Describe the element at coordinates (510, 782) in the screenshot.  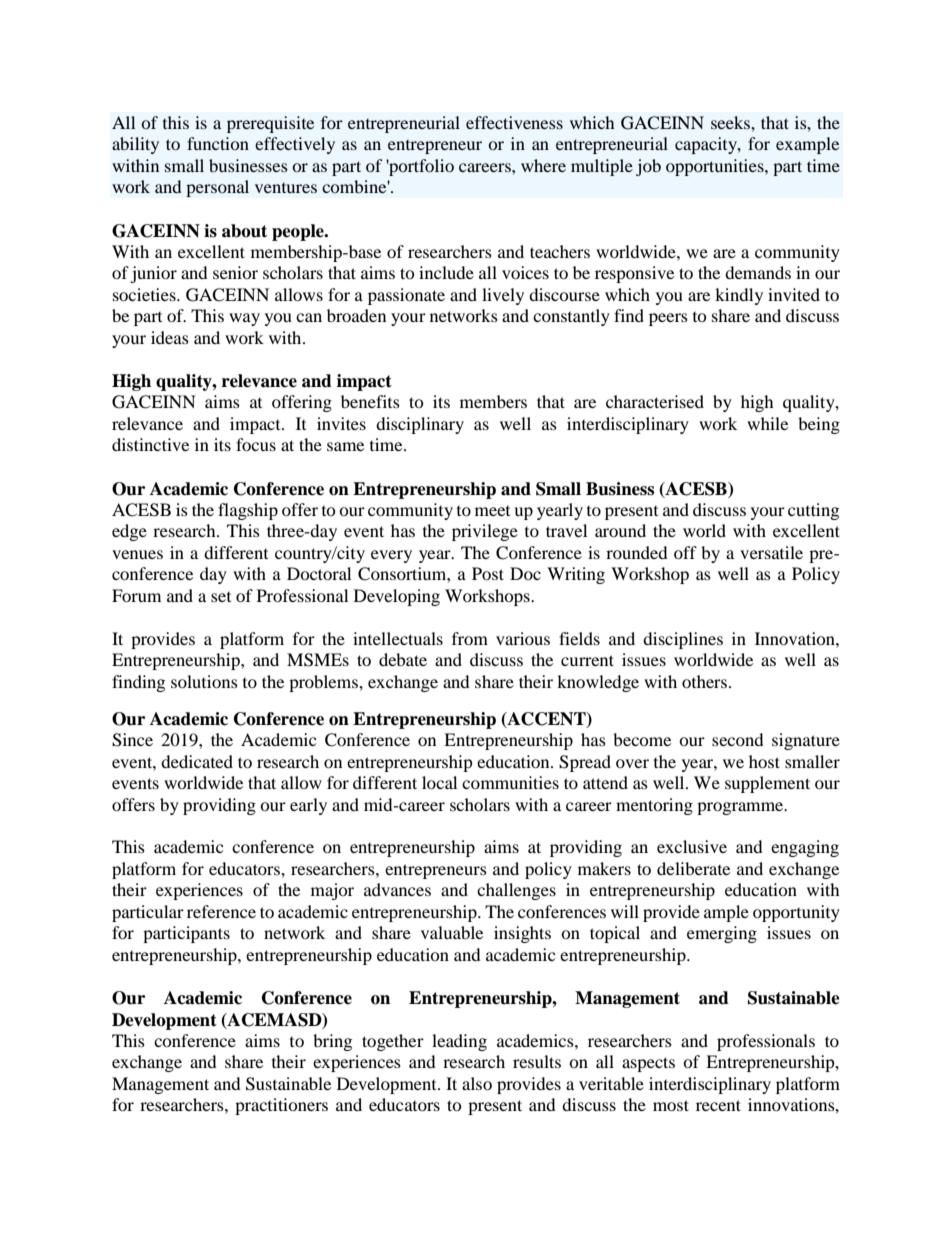
I see `communities` at that location.
